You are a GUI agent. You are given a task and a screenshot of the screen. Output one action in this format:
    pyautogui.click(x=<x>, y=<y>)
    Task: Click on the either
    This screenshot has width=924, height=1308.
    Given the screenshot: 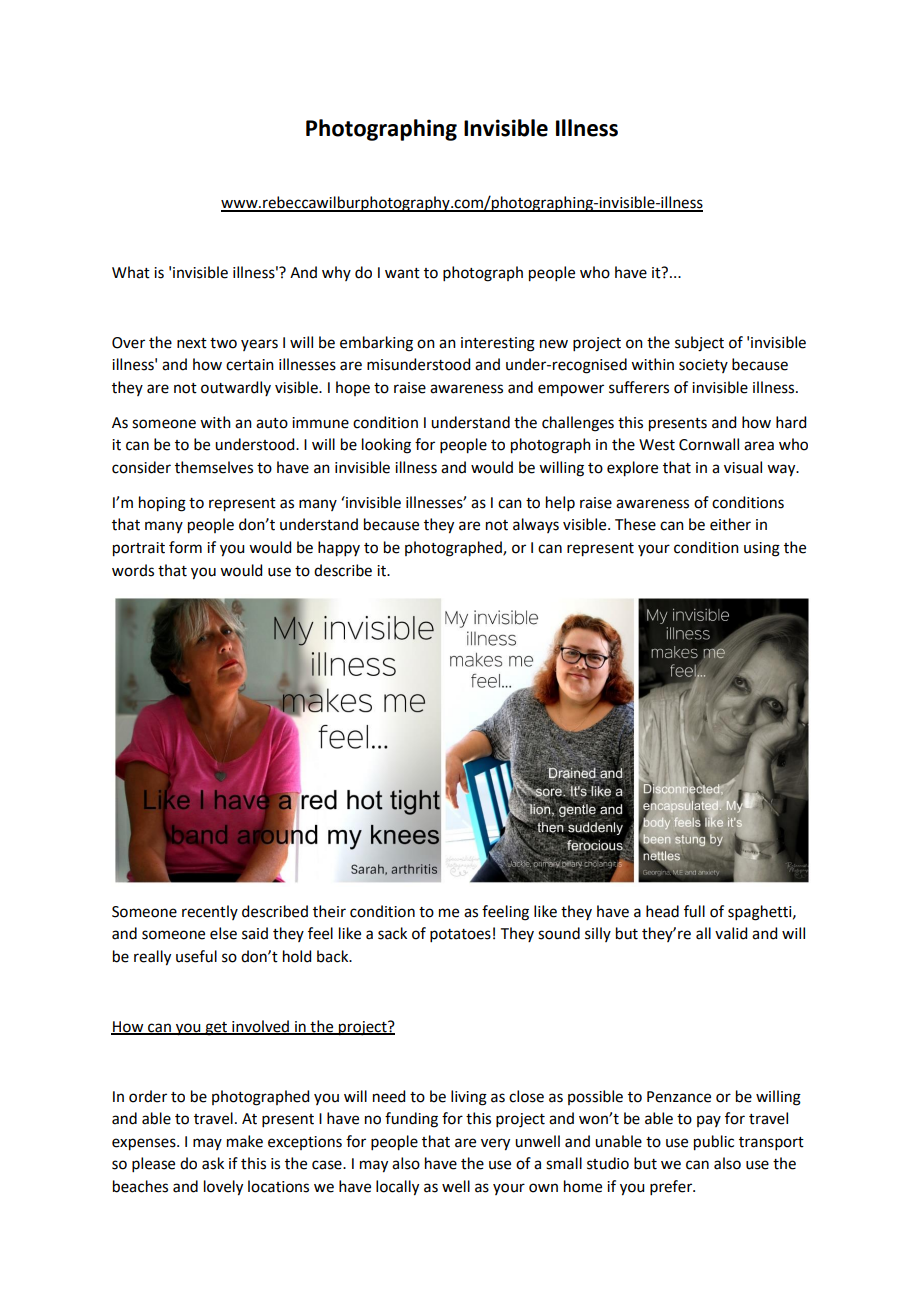 What is the action you would take?
    pyautogui.click(x=730, y=524)
